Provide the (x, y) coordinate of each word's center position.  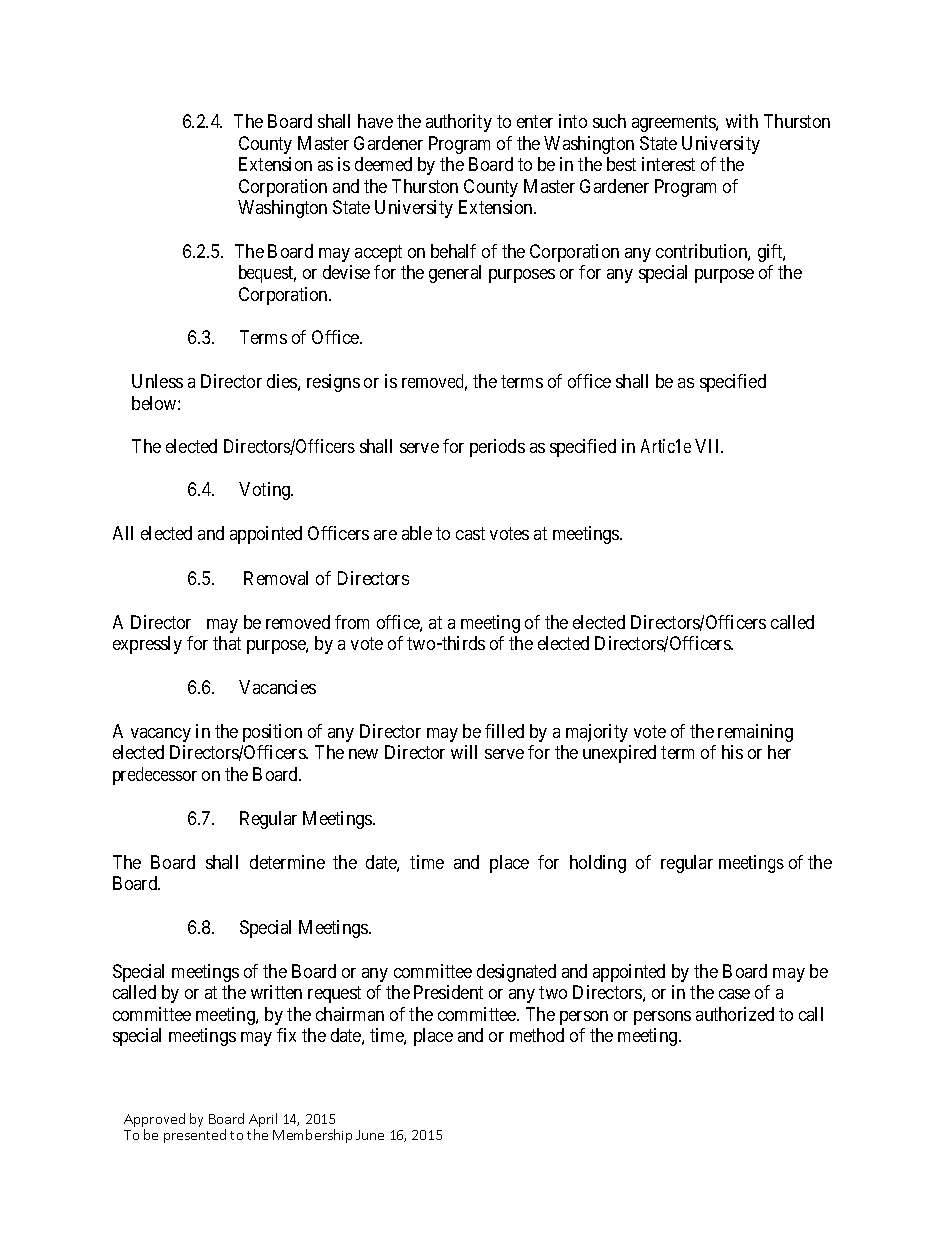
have (375, 121)
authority (459, 123)
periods (497, 448)
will (464, 752)
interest (668, 164)
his (732, 752)
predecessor (155, 776)
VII (709, 446)
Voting (266, 491)
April (263, 1120)
